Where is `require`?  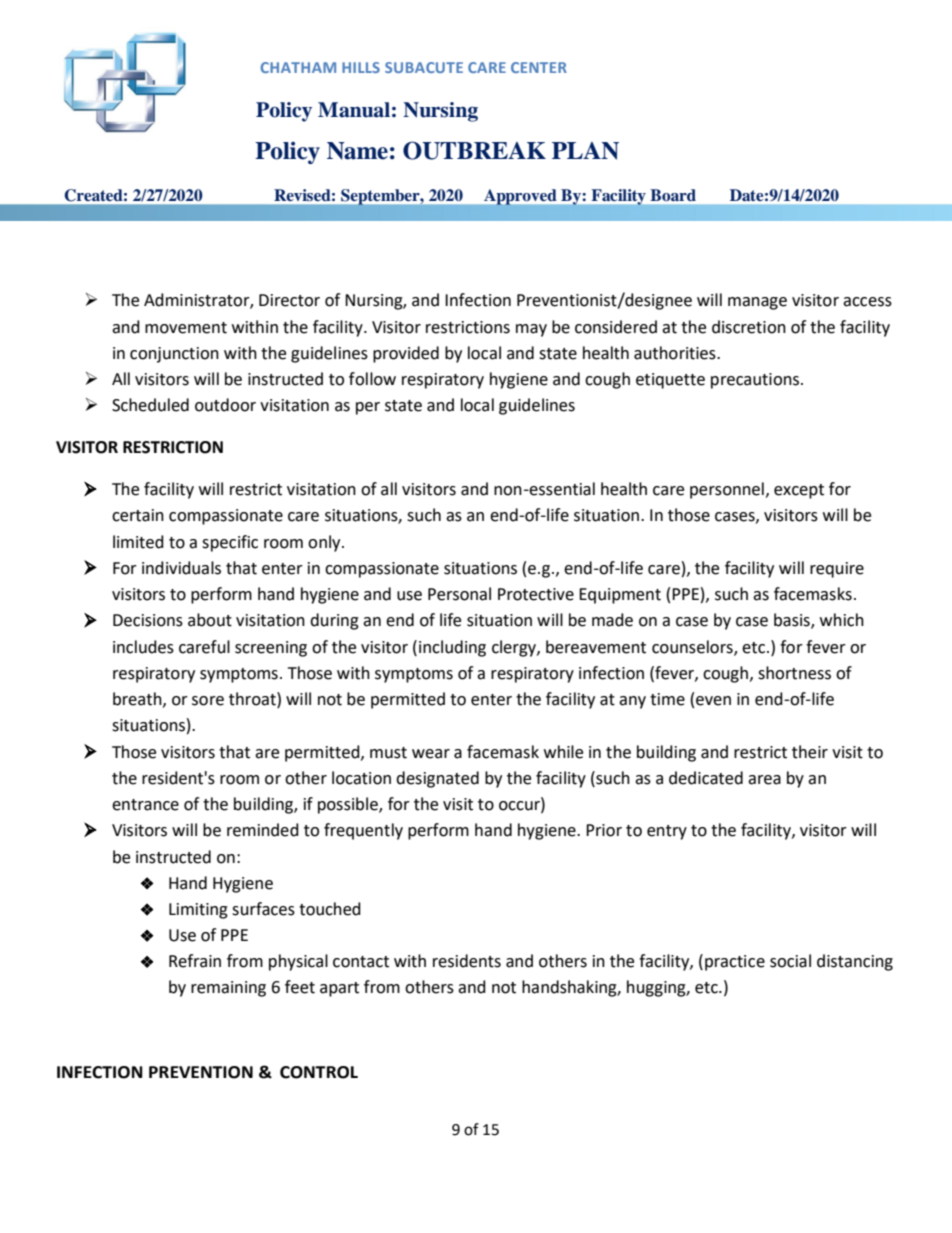
require is located at coordinates (837, 570).
